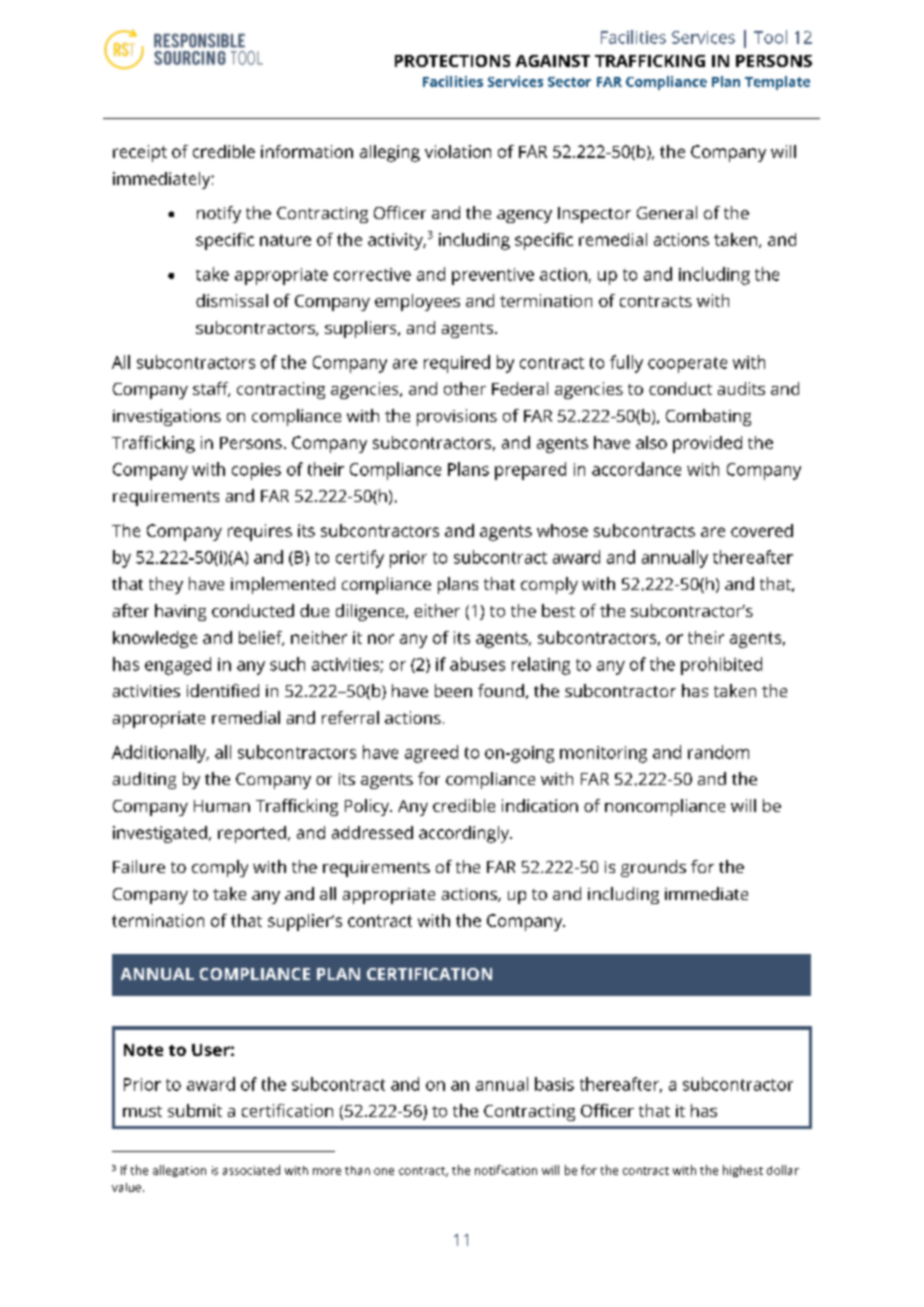  I want to click on PROTECTIONS, so click(452, 61).
